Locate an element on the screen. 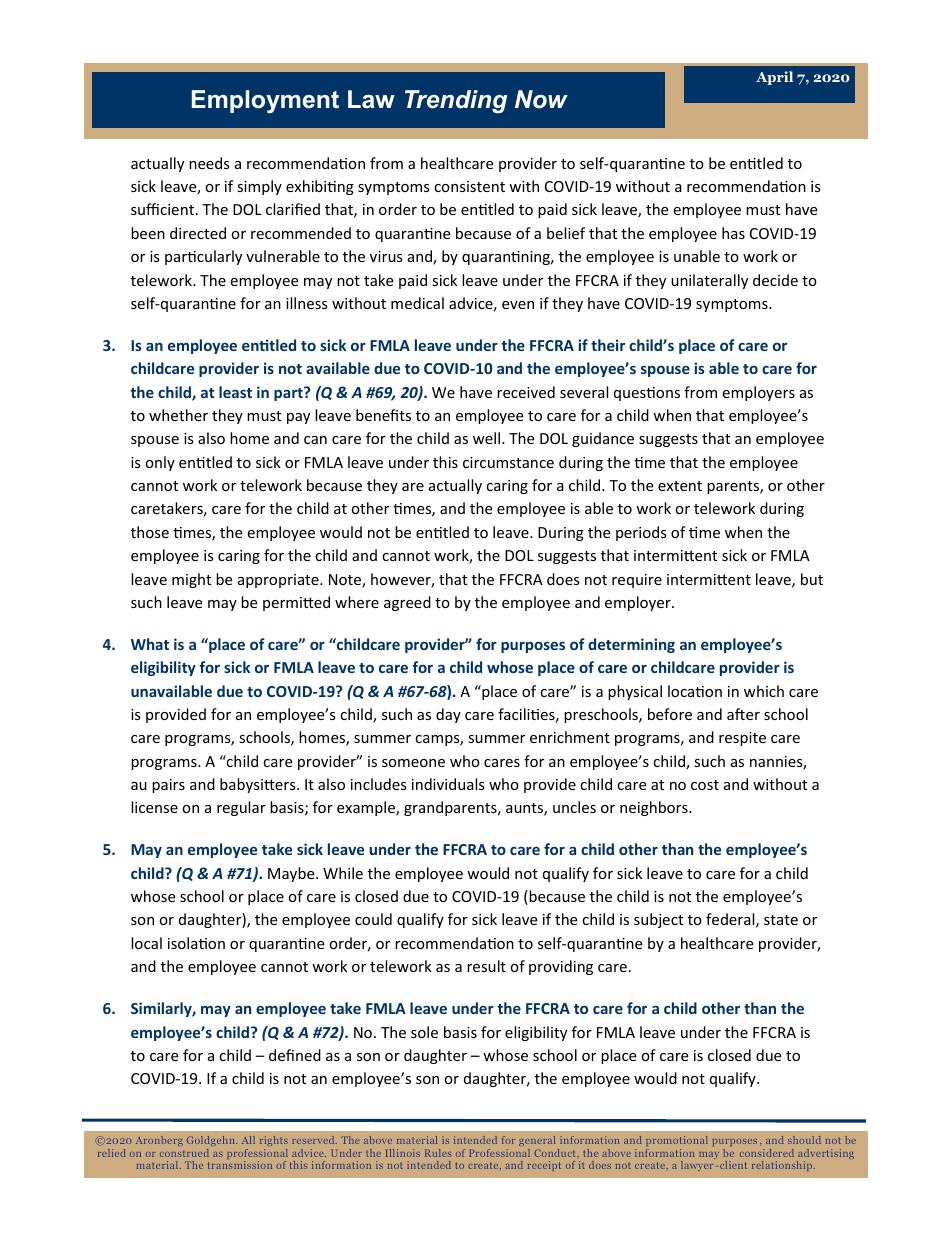  Rules is located at coordinates (438, 1153).
